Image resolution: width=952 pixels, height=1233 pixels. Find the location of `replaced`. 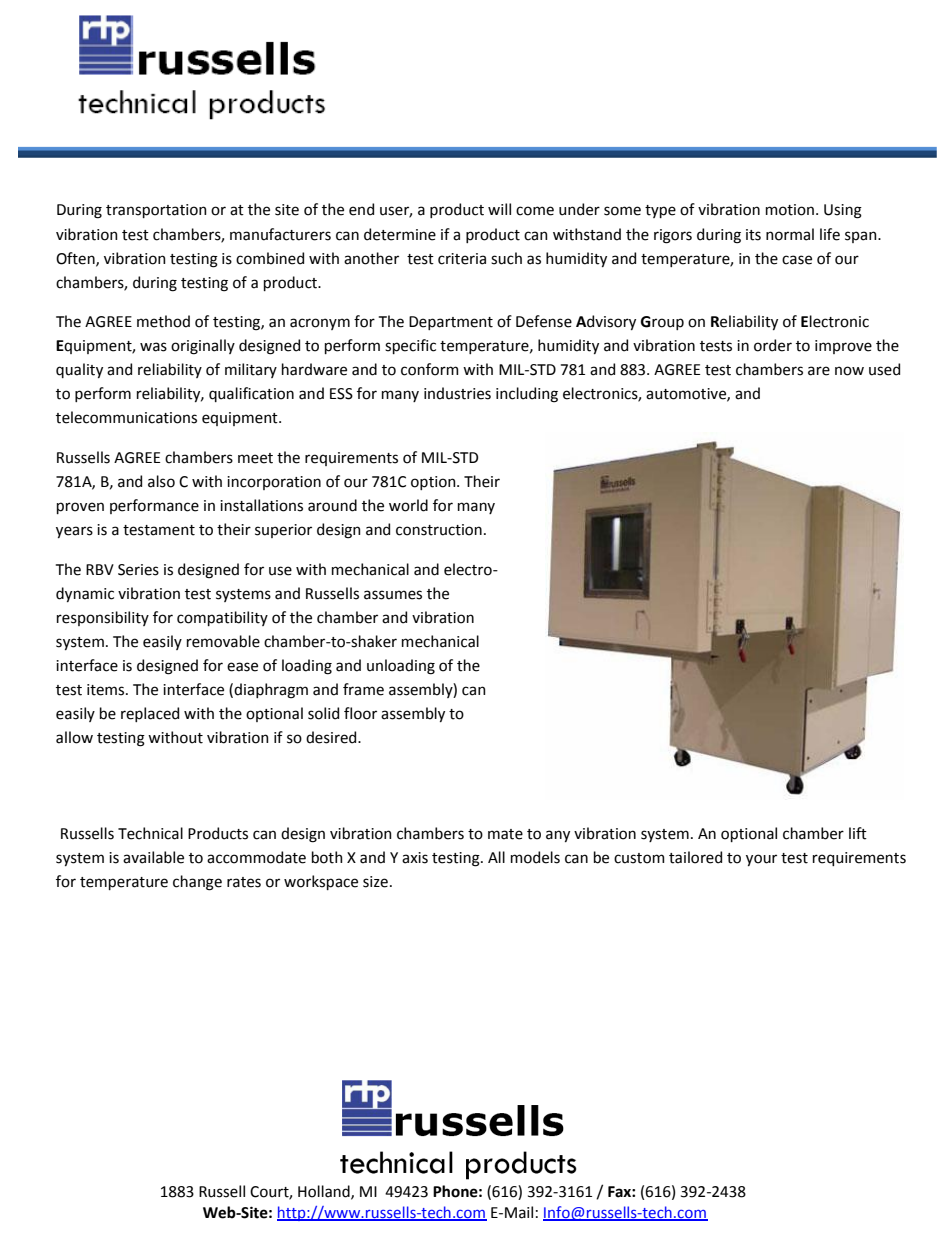

replaced is located at coordinates (150, 714).
